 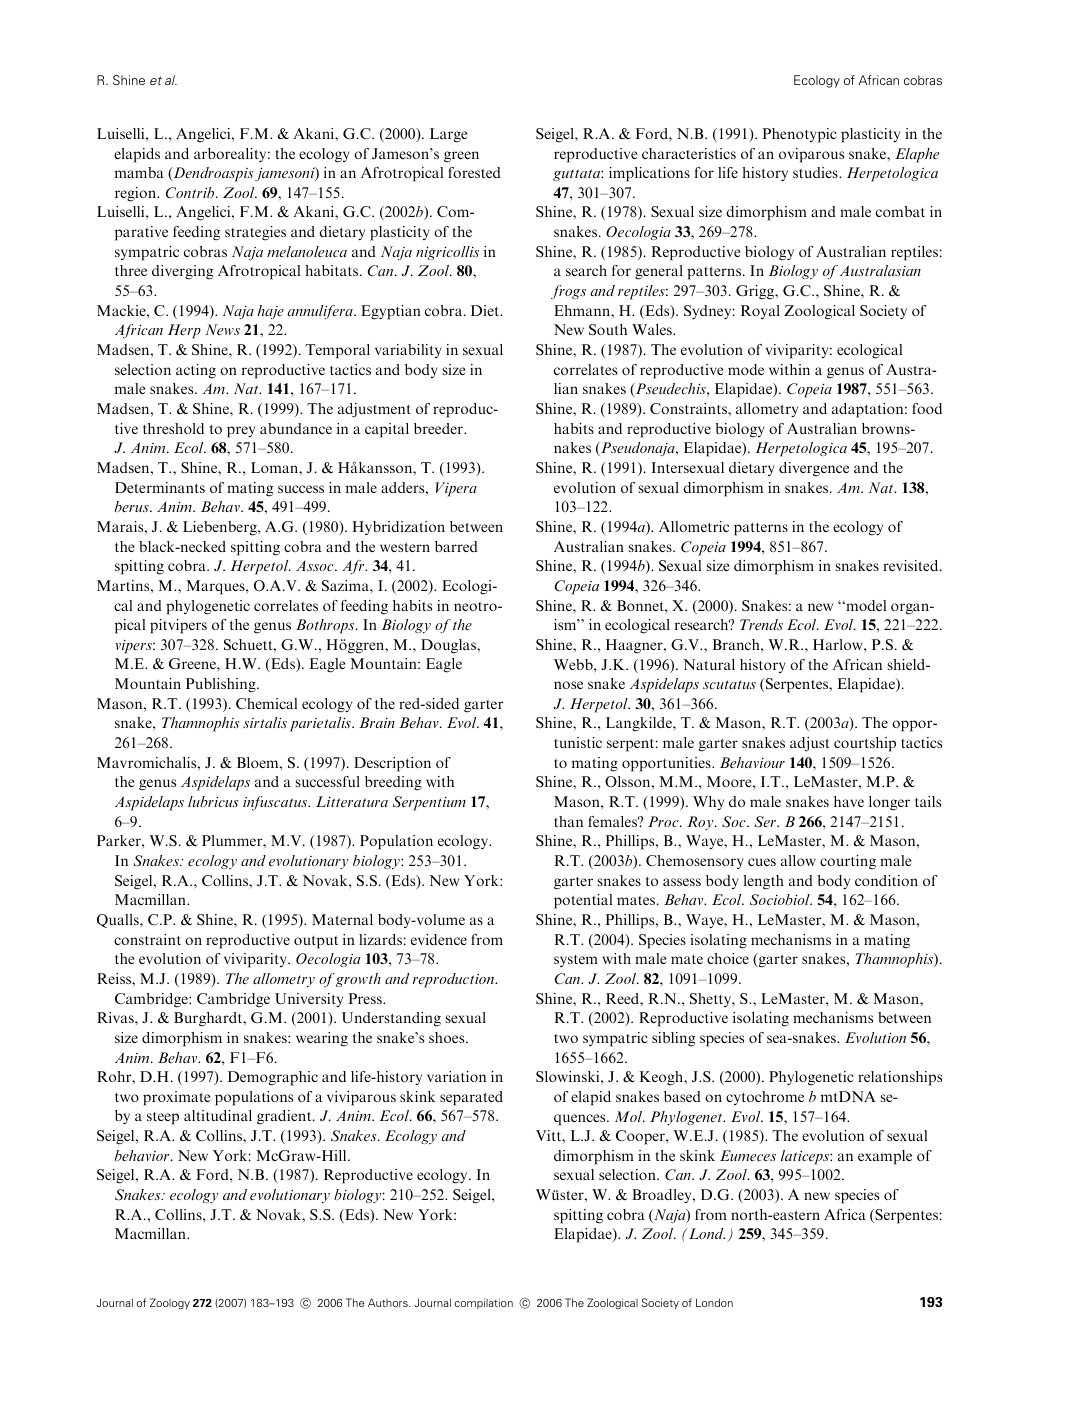 What do you see at coordinates (816, 172) in the screenshot?
I see `studies` at bounding box center [816, 172].
